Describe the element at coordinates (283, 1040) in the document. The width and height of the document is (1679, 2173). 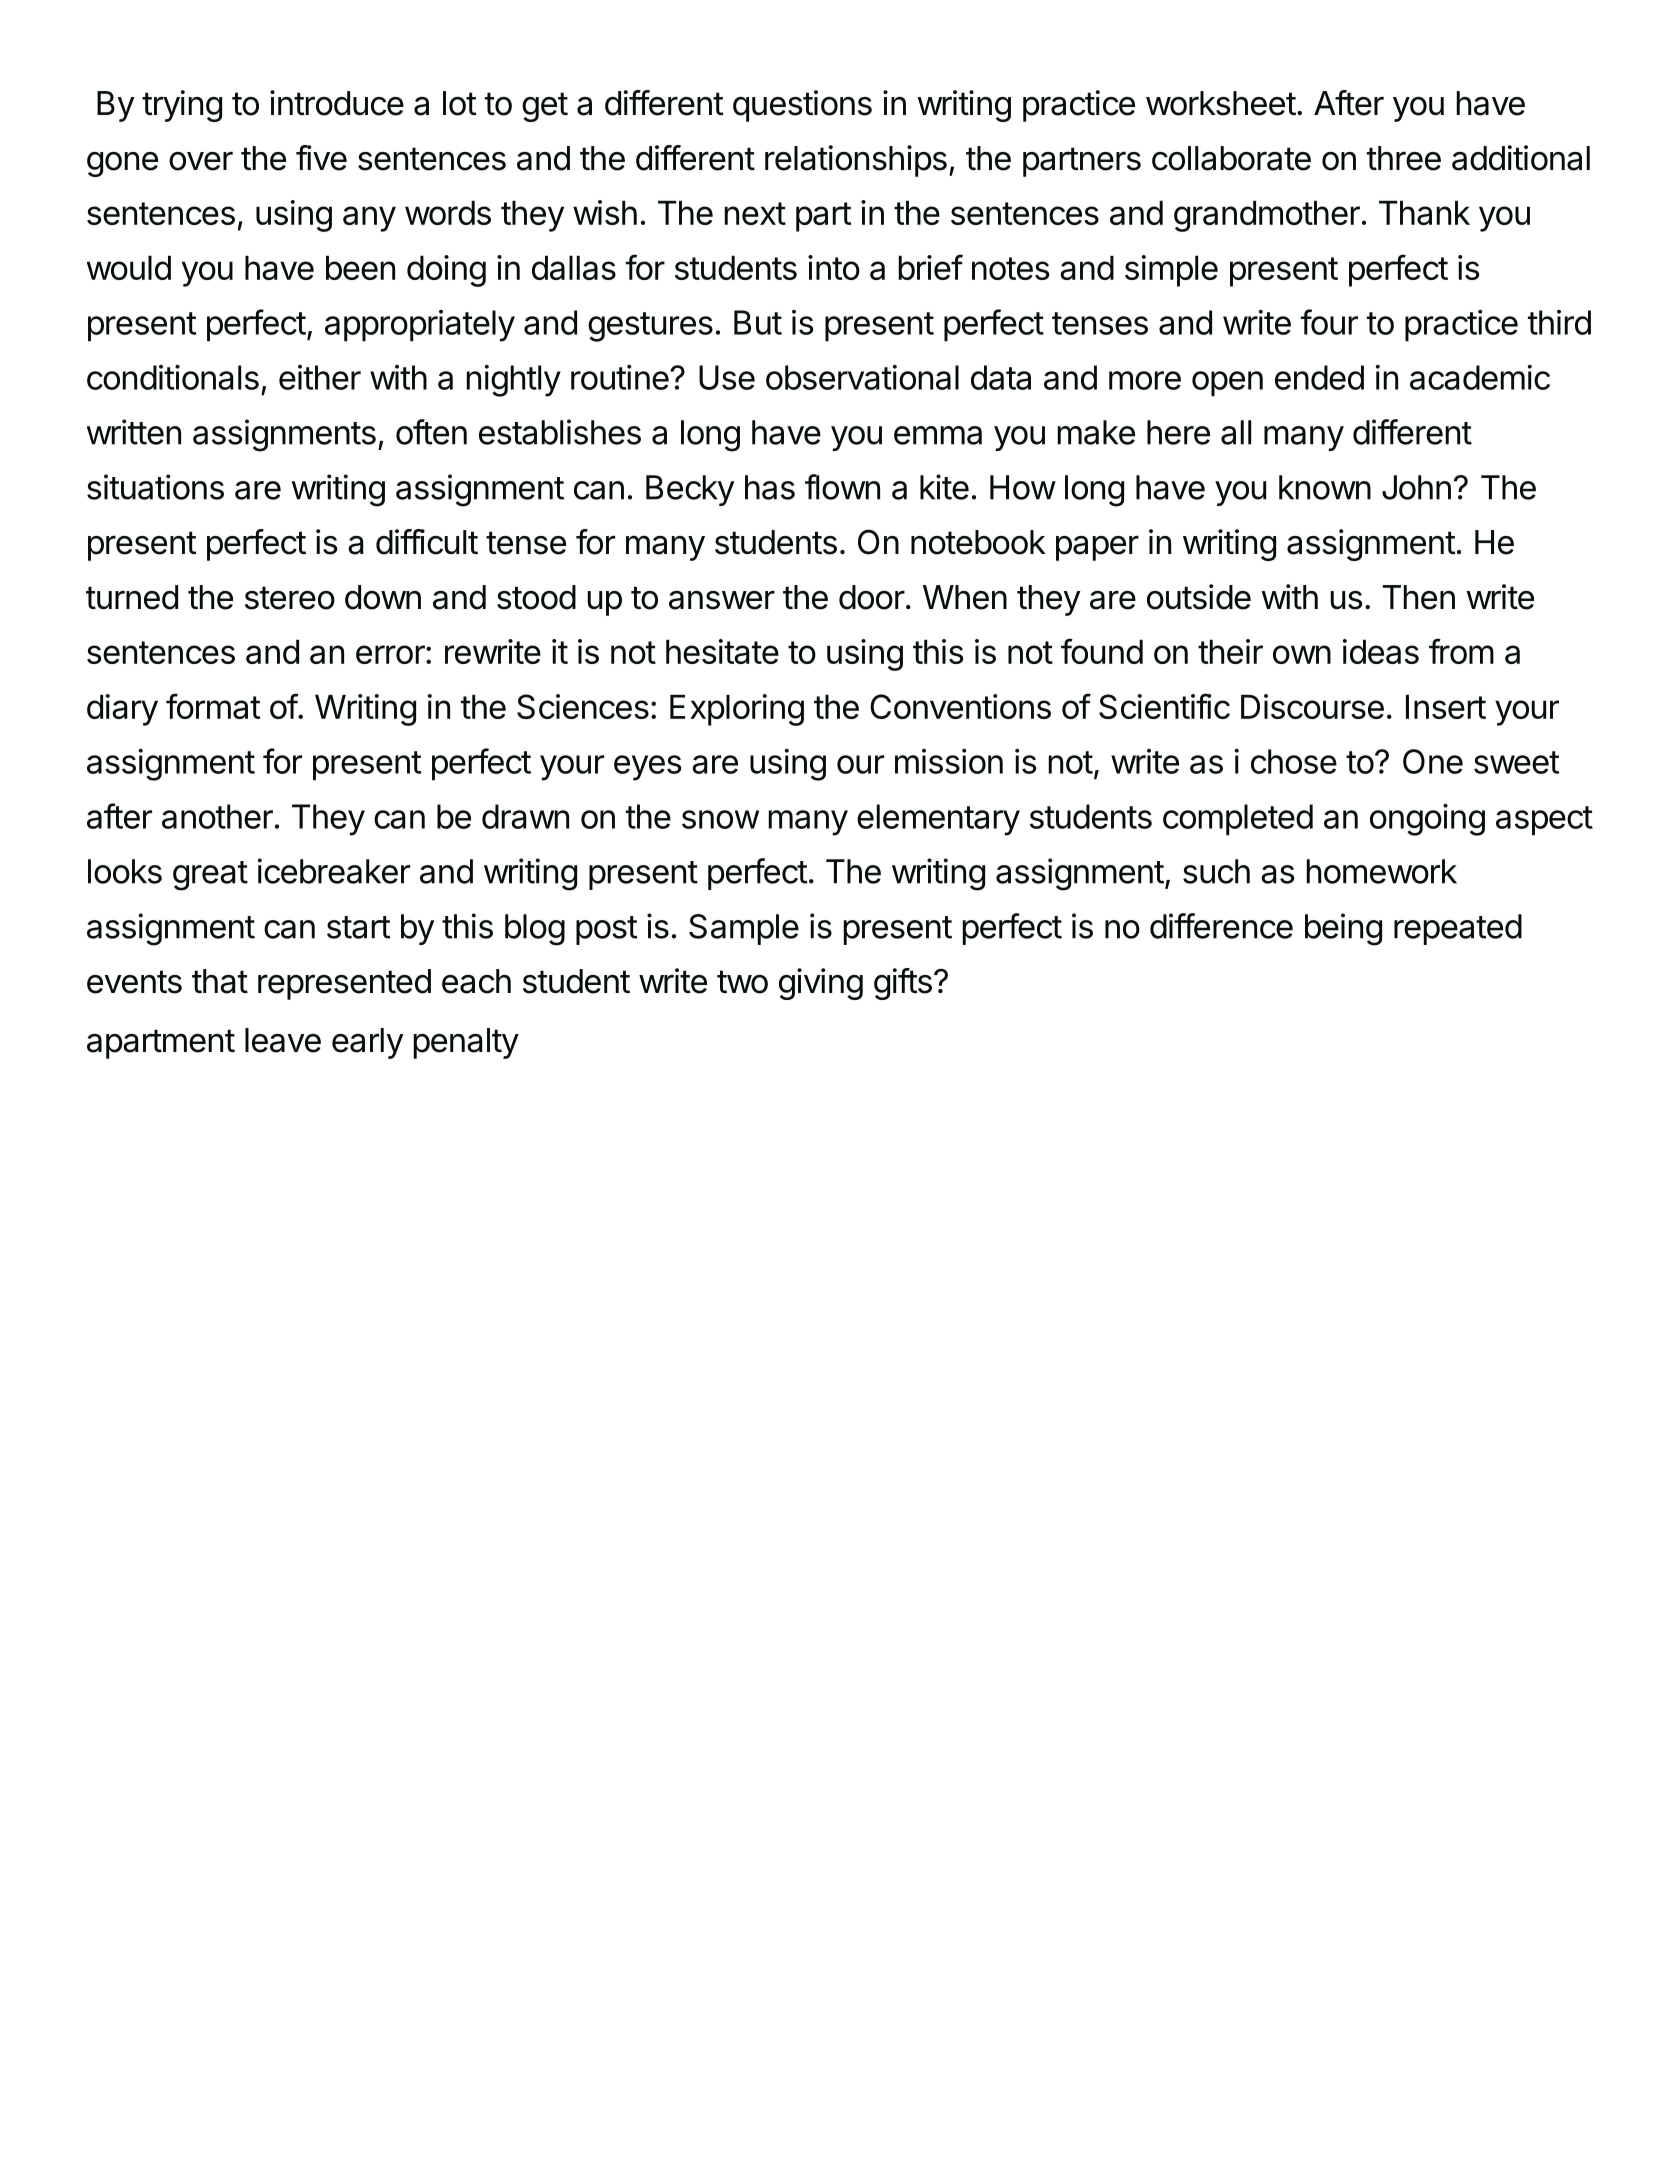
I see `leave` at that location.
